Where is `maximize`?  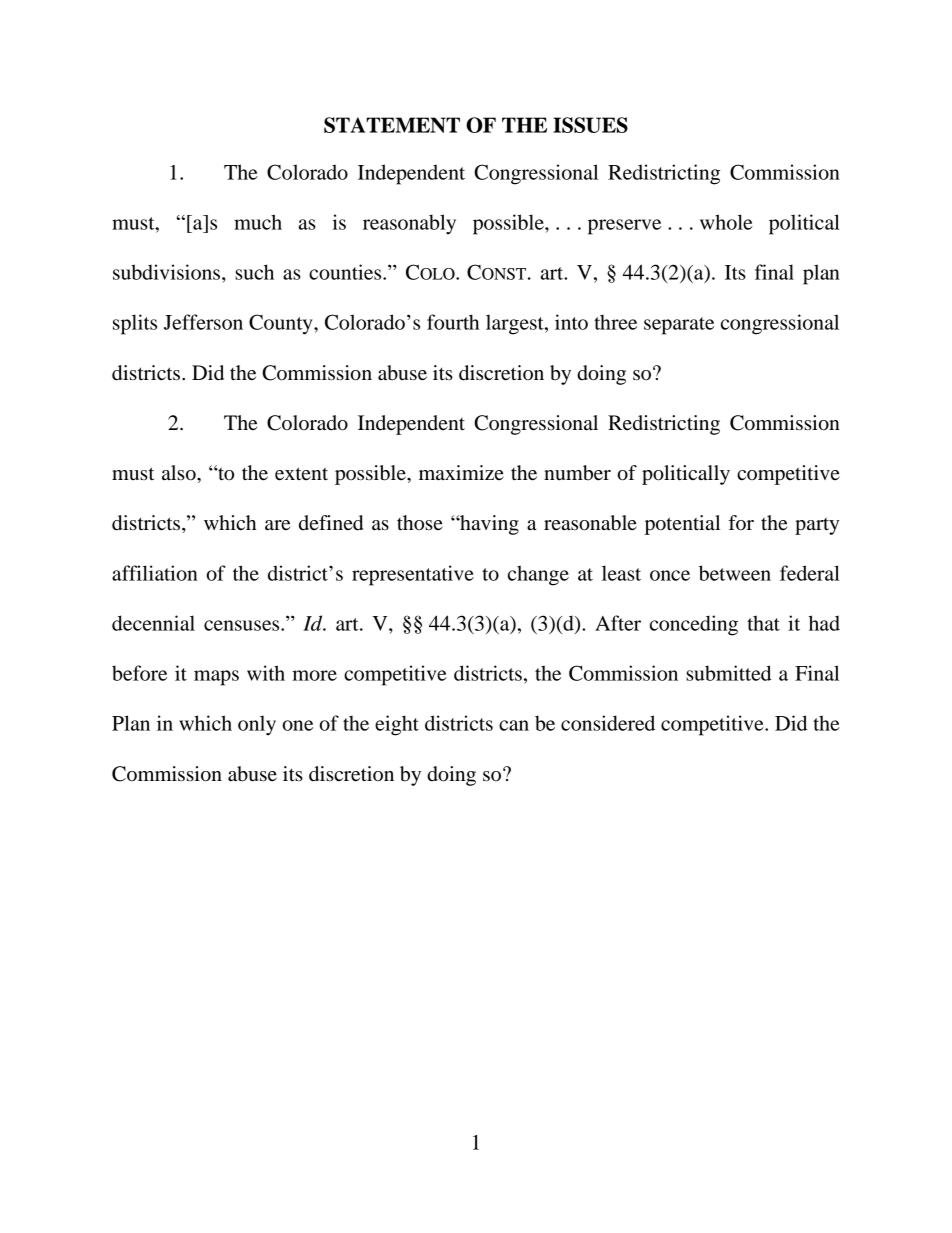 maximize is located at coordinates (461, 472).
